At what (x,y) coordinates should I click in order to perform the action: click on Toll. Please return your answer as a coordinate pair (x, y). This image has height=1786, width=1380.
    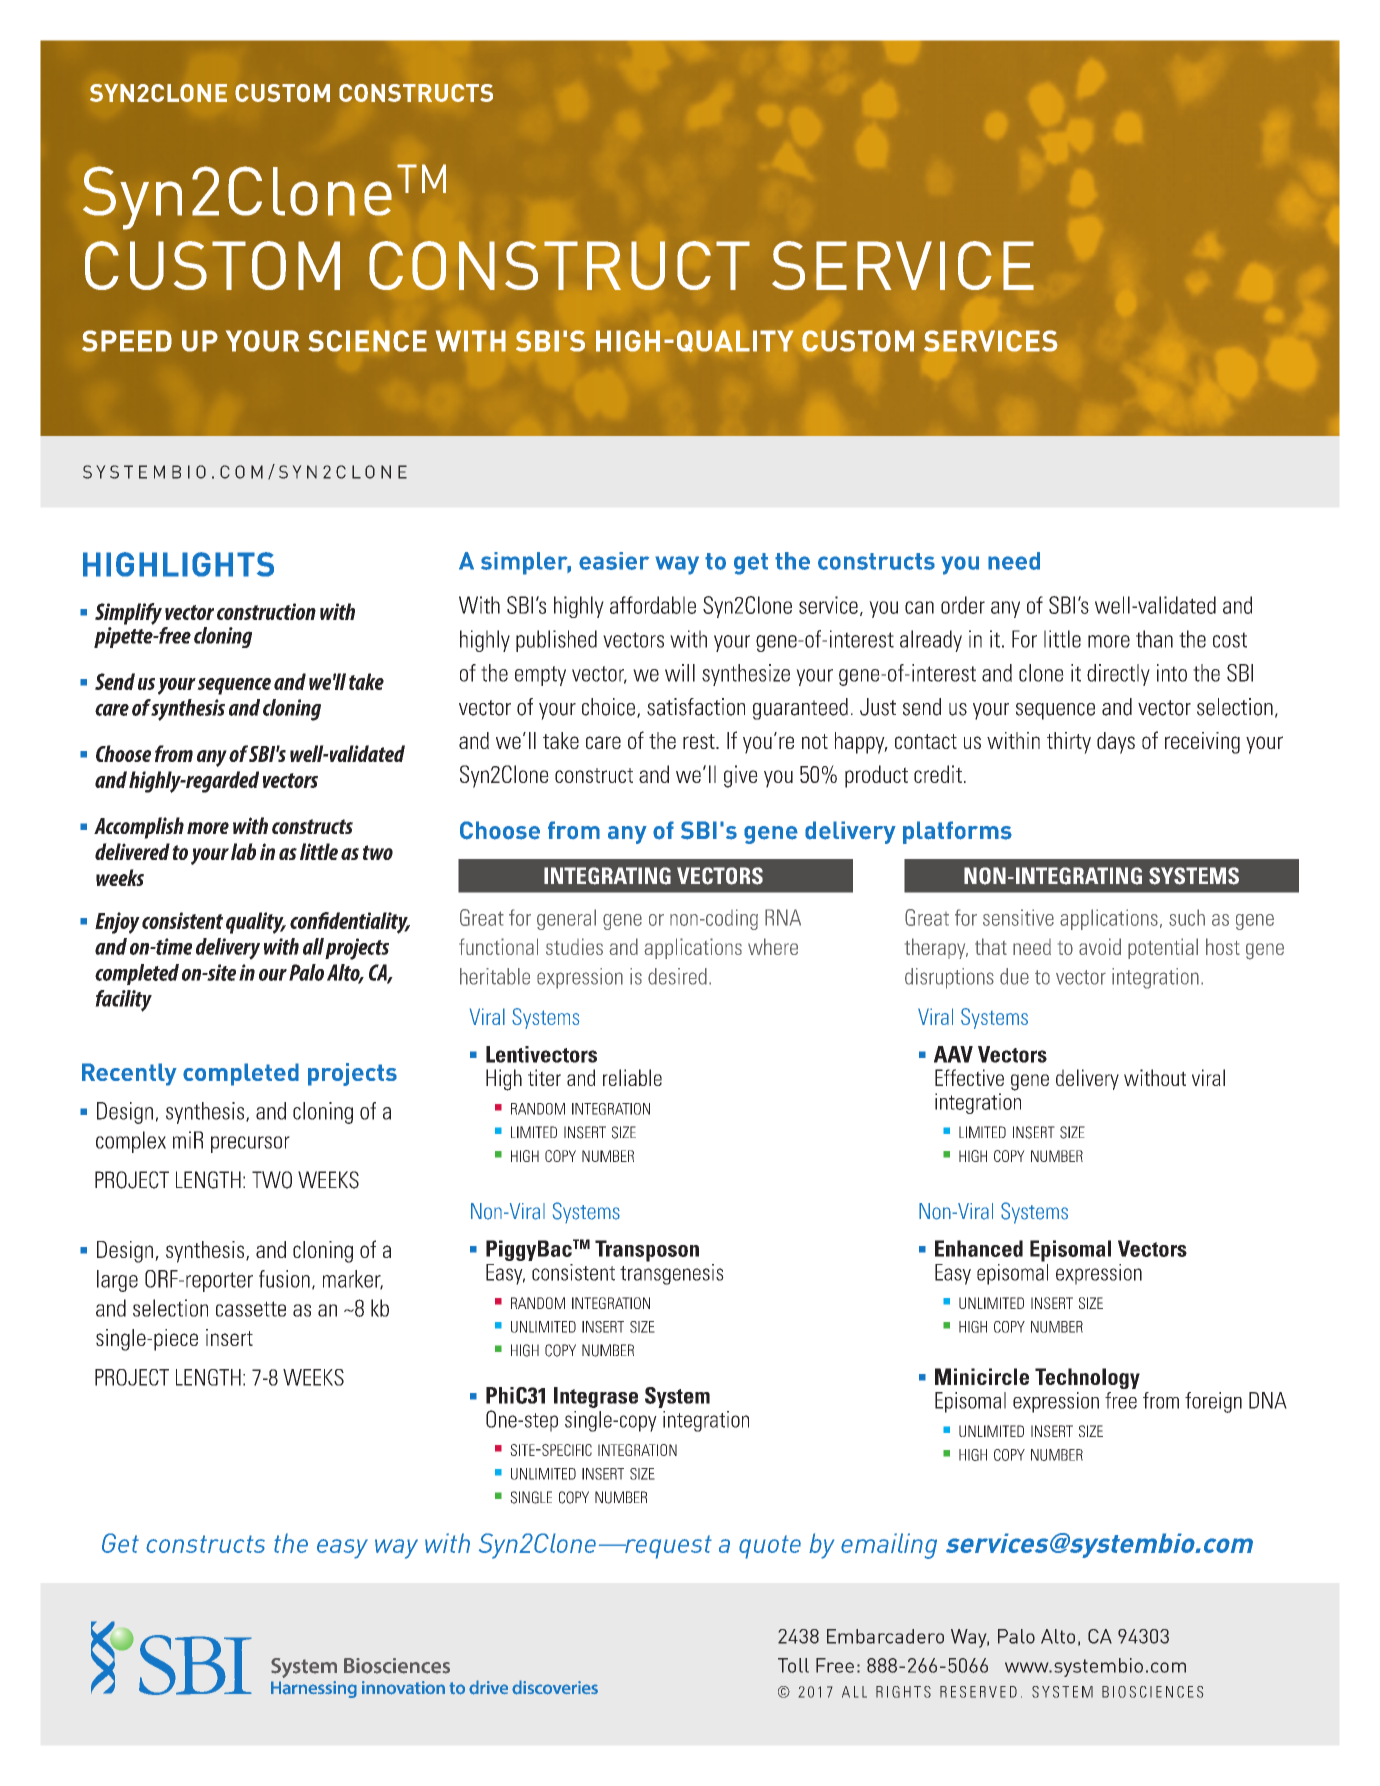
    Looking at the image, I should click on (793, 1665).
